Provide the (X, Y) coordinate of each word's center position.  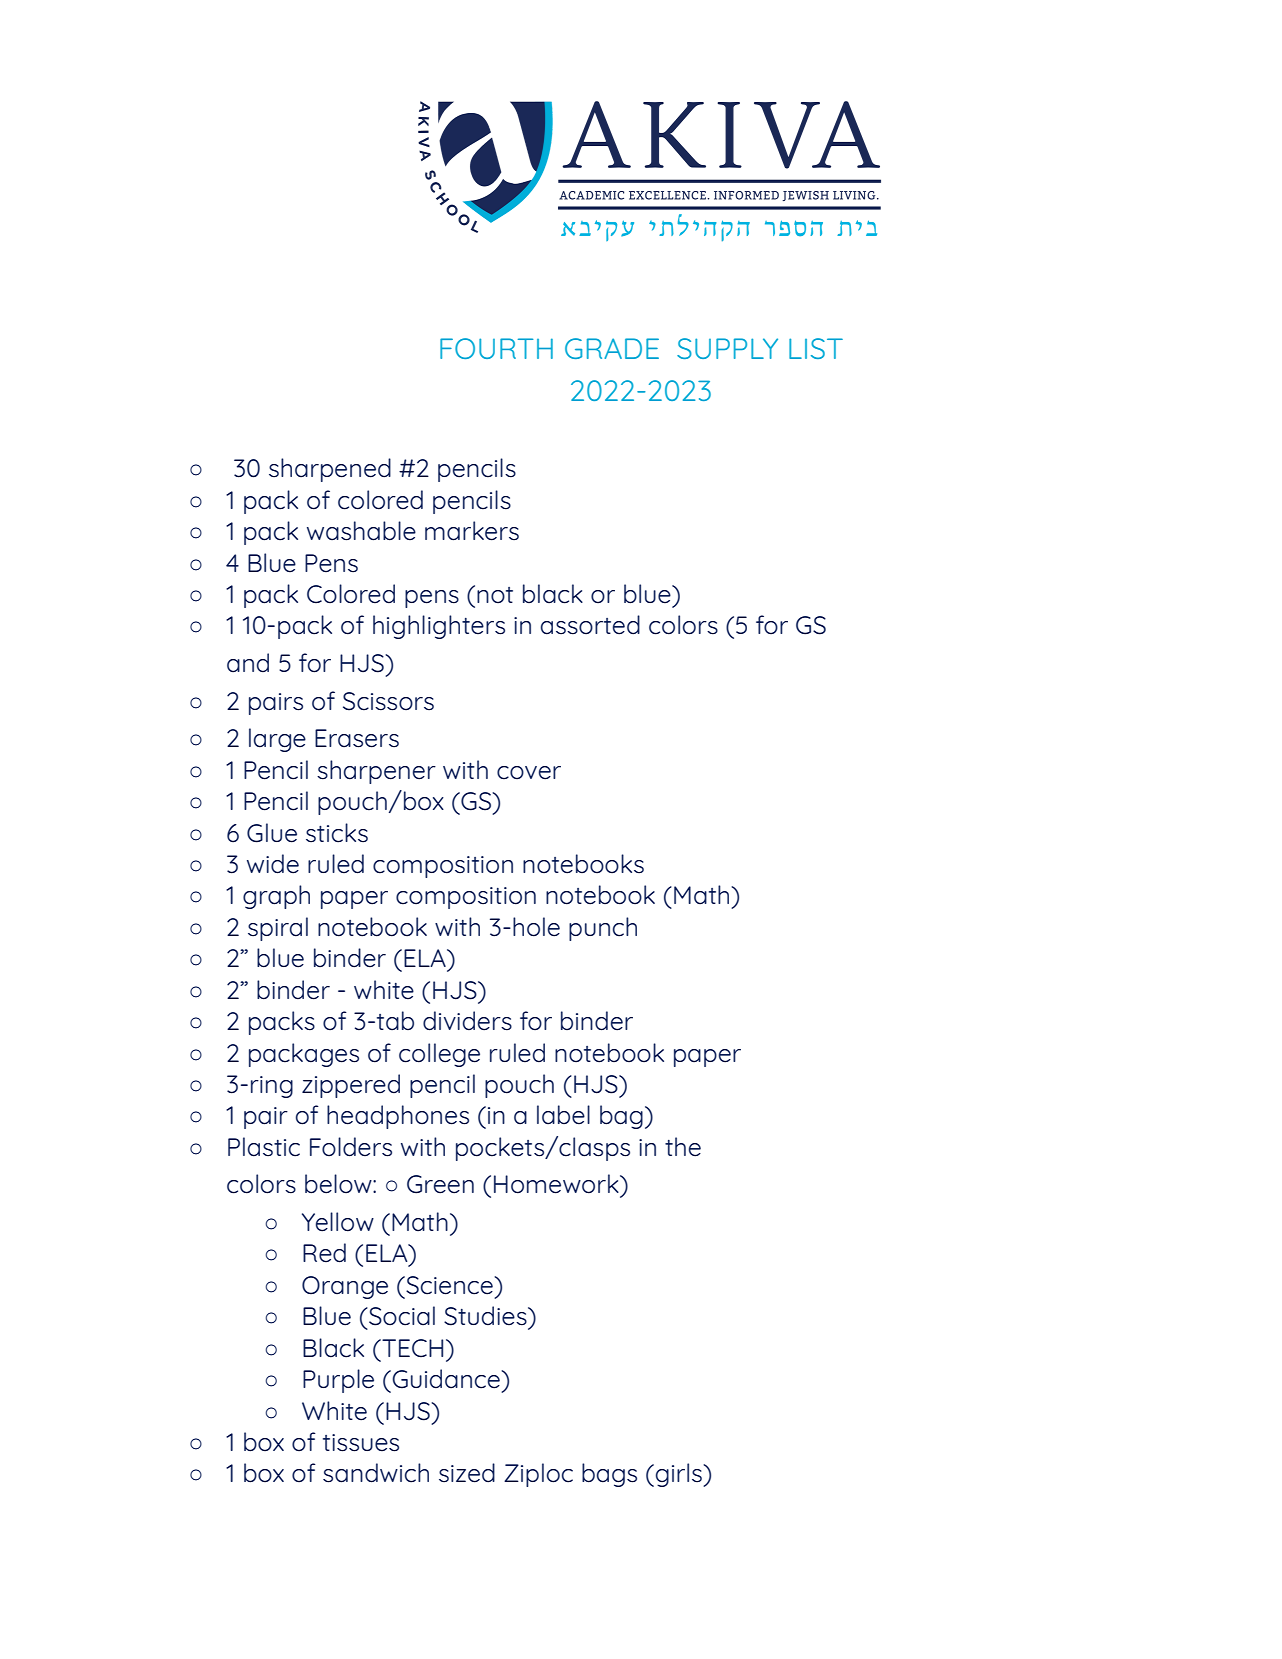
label (563, 1115)
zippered (351, 1086)
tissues (361, 1443)
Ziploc (538, 1475)
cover (529, 773)
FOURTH (496, 348)
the (683, 1147)
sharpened (330, 470)
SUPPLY (727, 348)
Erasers (357, 738)
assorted (590, 625)
